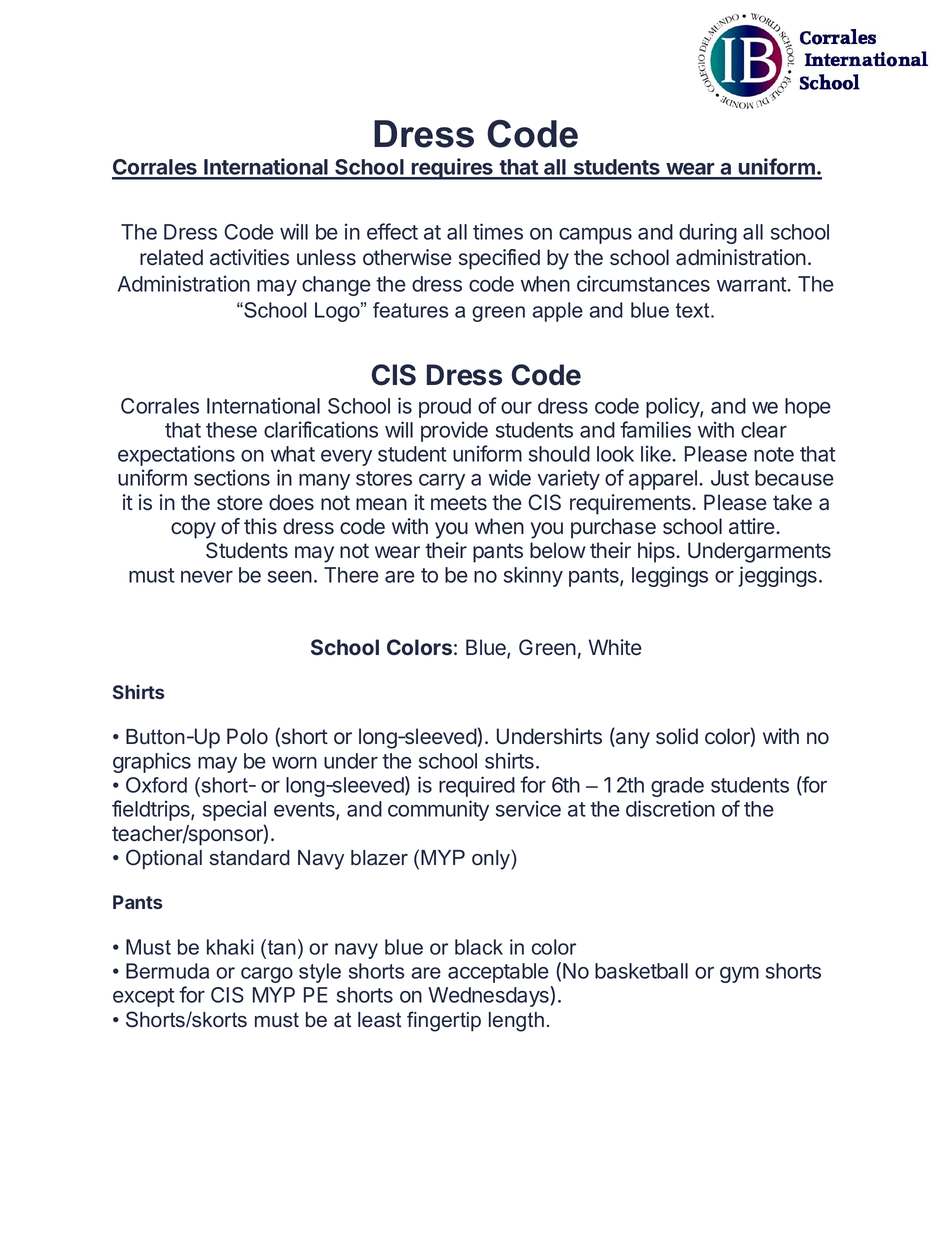 The width and height of the document is (952, 1233). Describe the element at coordinates (445, 408) in the document. I see `proud` at that location.
